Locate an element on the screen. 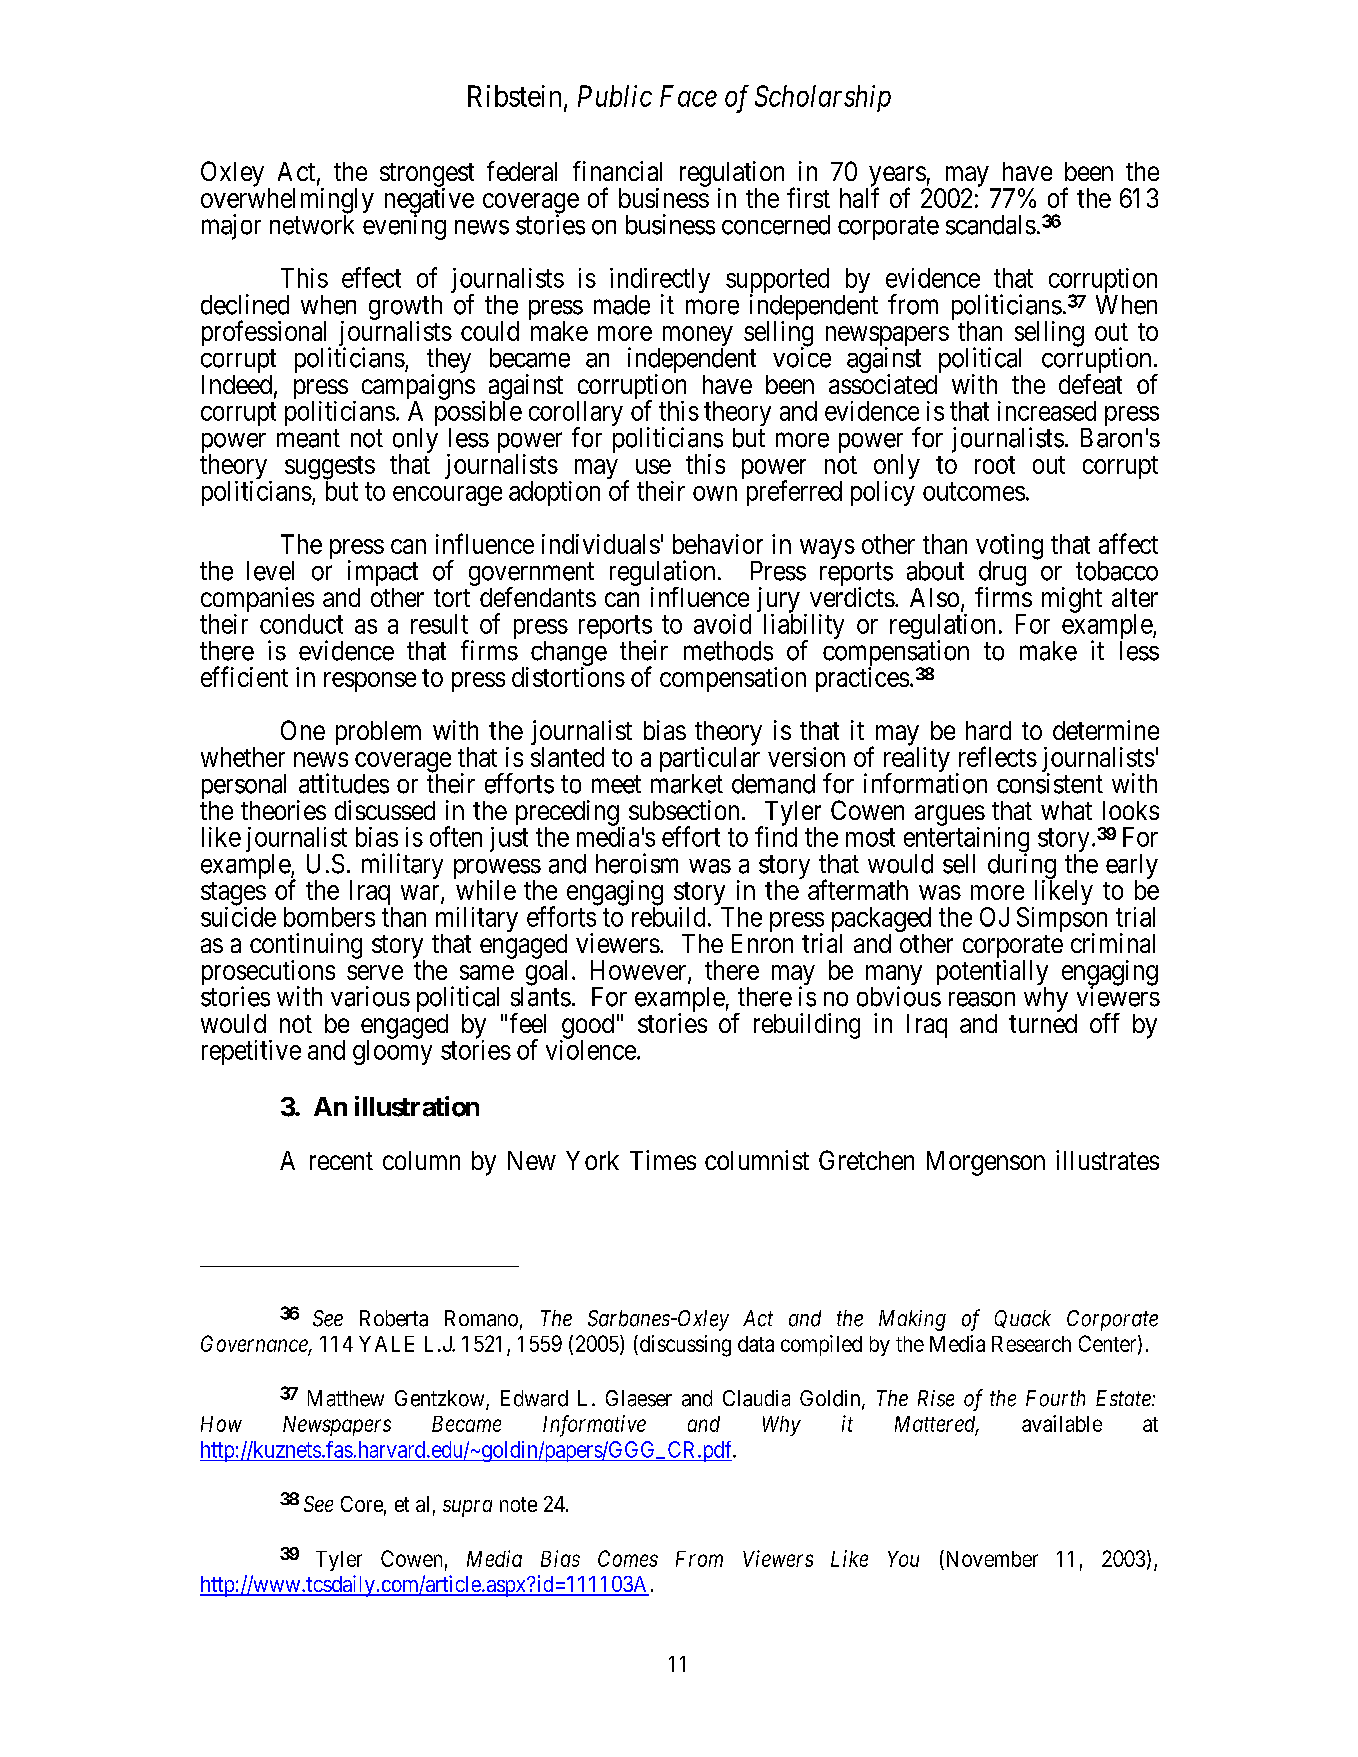 The width and height of the screenshot is (1358, 1757). Times is located at coordinates (663, 1160).
